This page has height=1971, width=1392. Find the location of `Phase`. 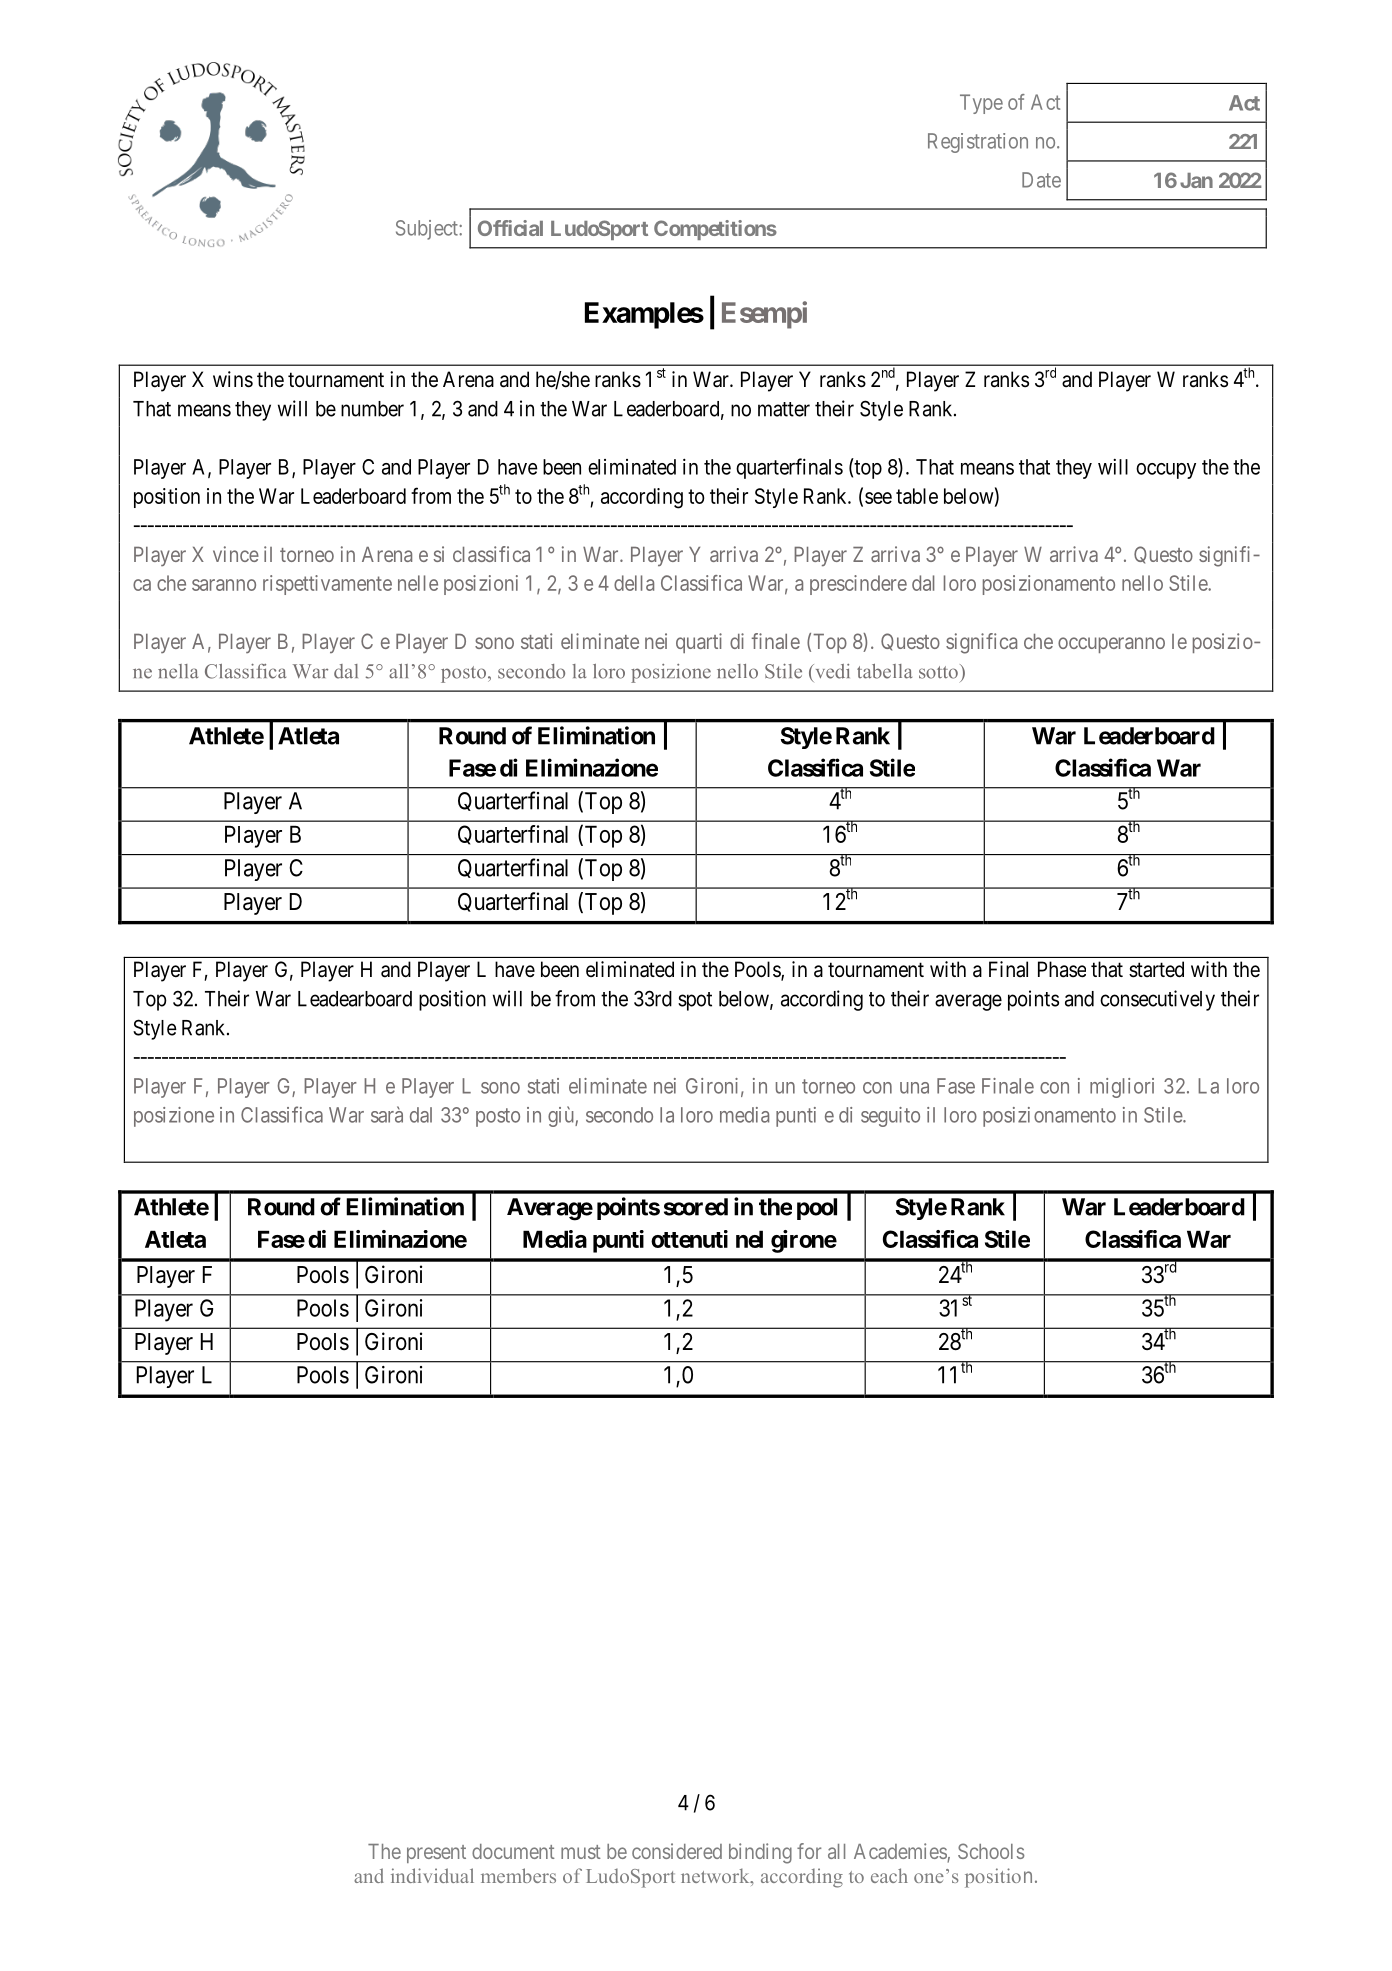

Phase is located at coordinates (1062, 969).
